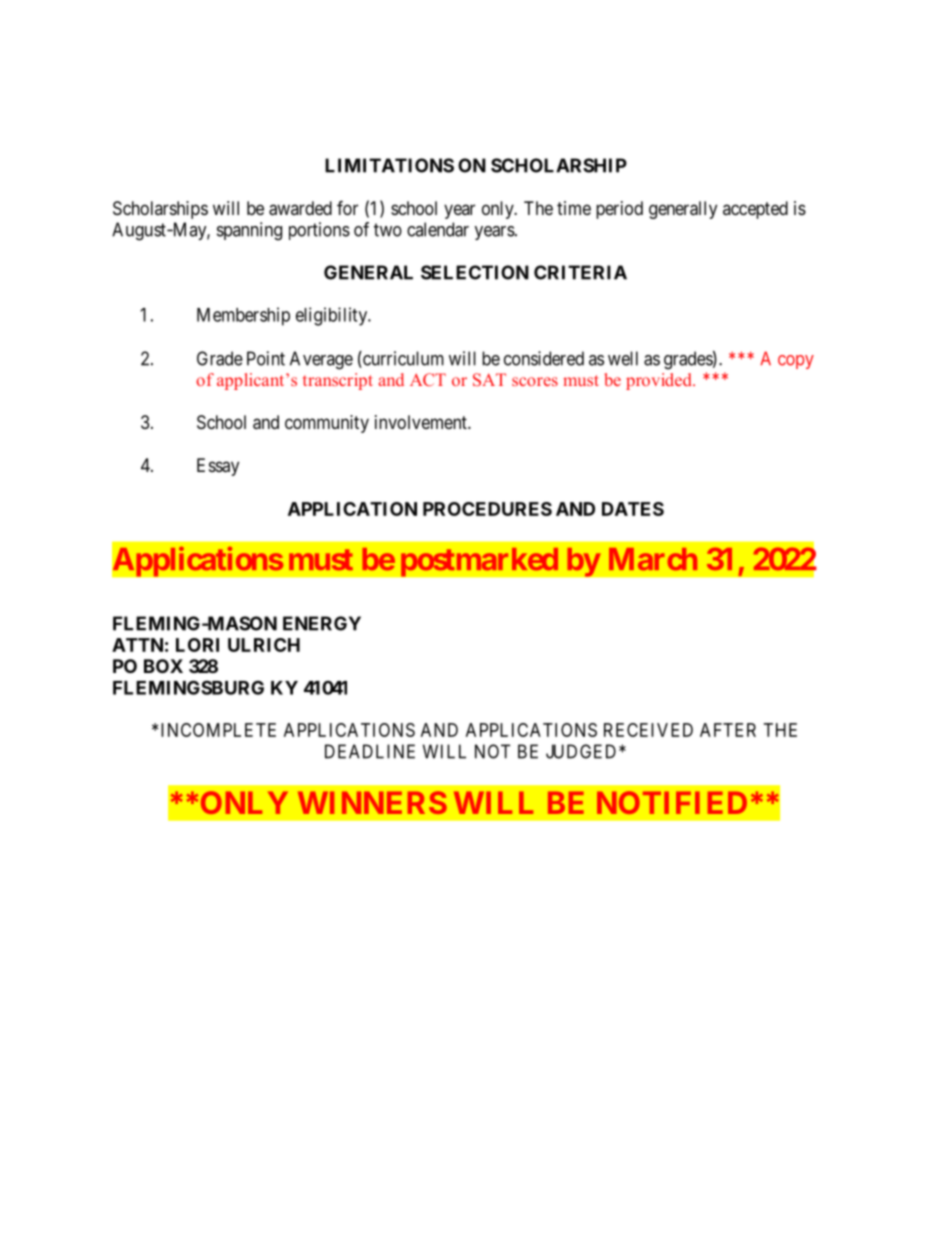 This document has width=952, height=1233. Describe the element at coordinates (755, 210) in the document. I see `accepted` at that location.
